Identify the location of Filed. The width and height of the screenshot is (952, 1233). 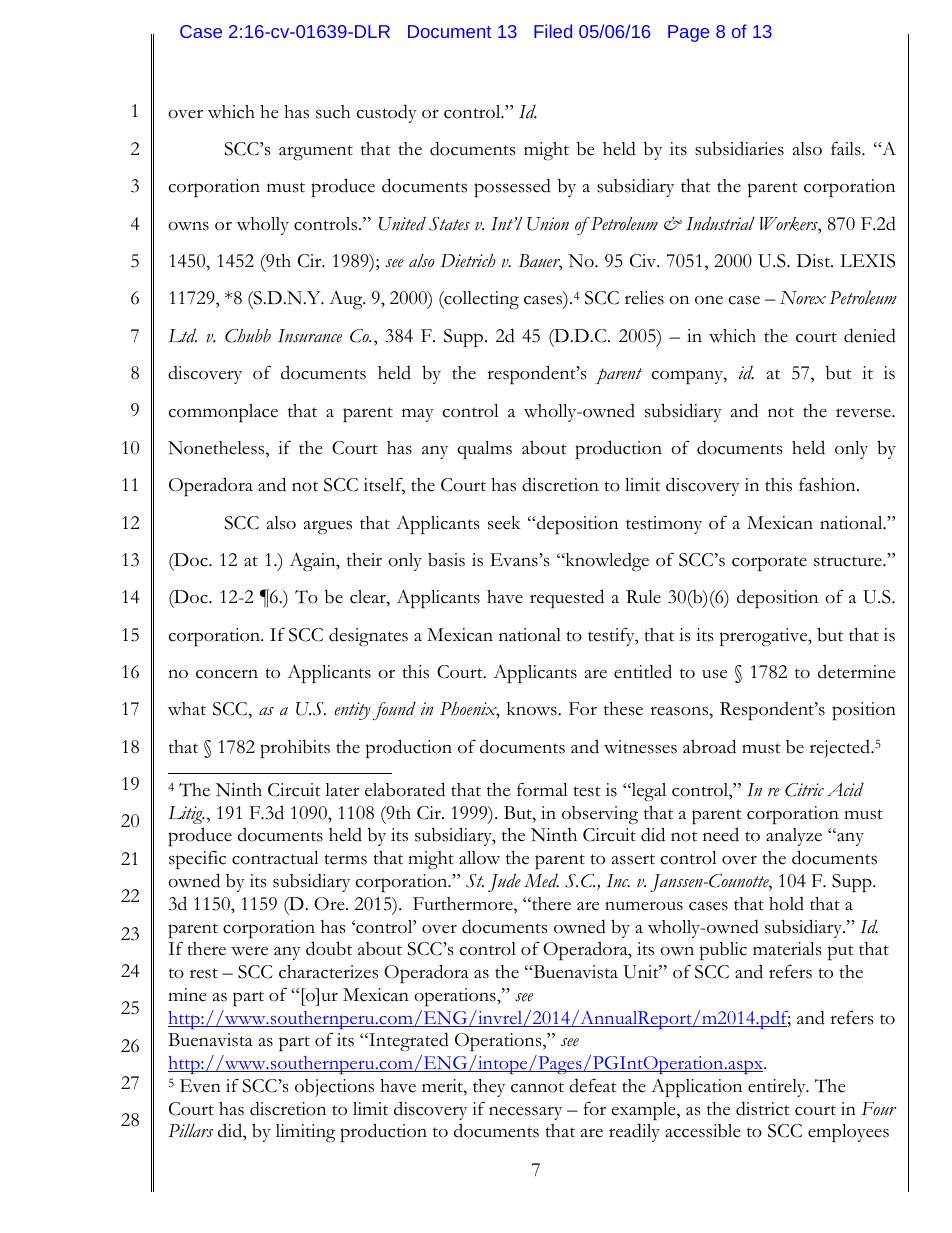
(553, 31).
